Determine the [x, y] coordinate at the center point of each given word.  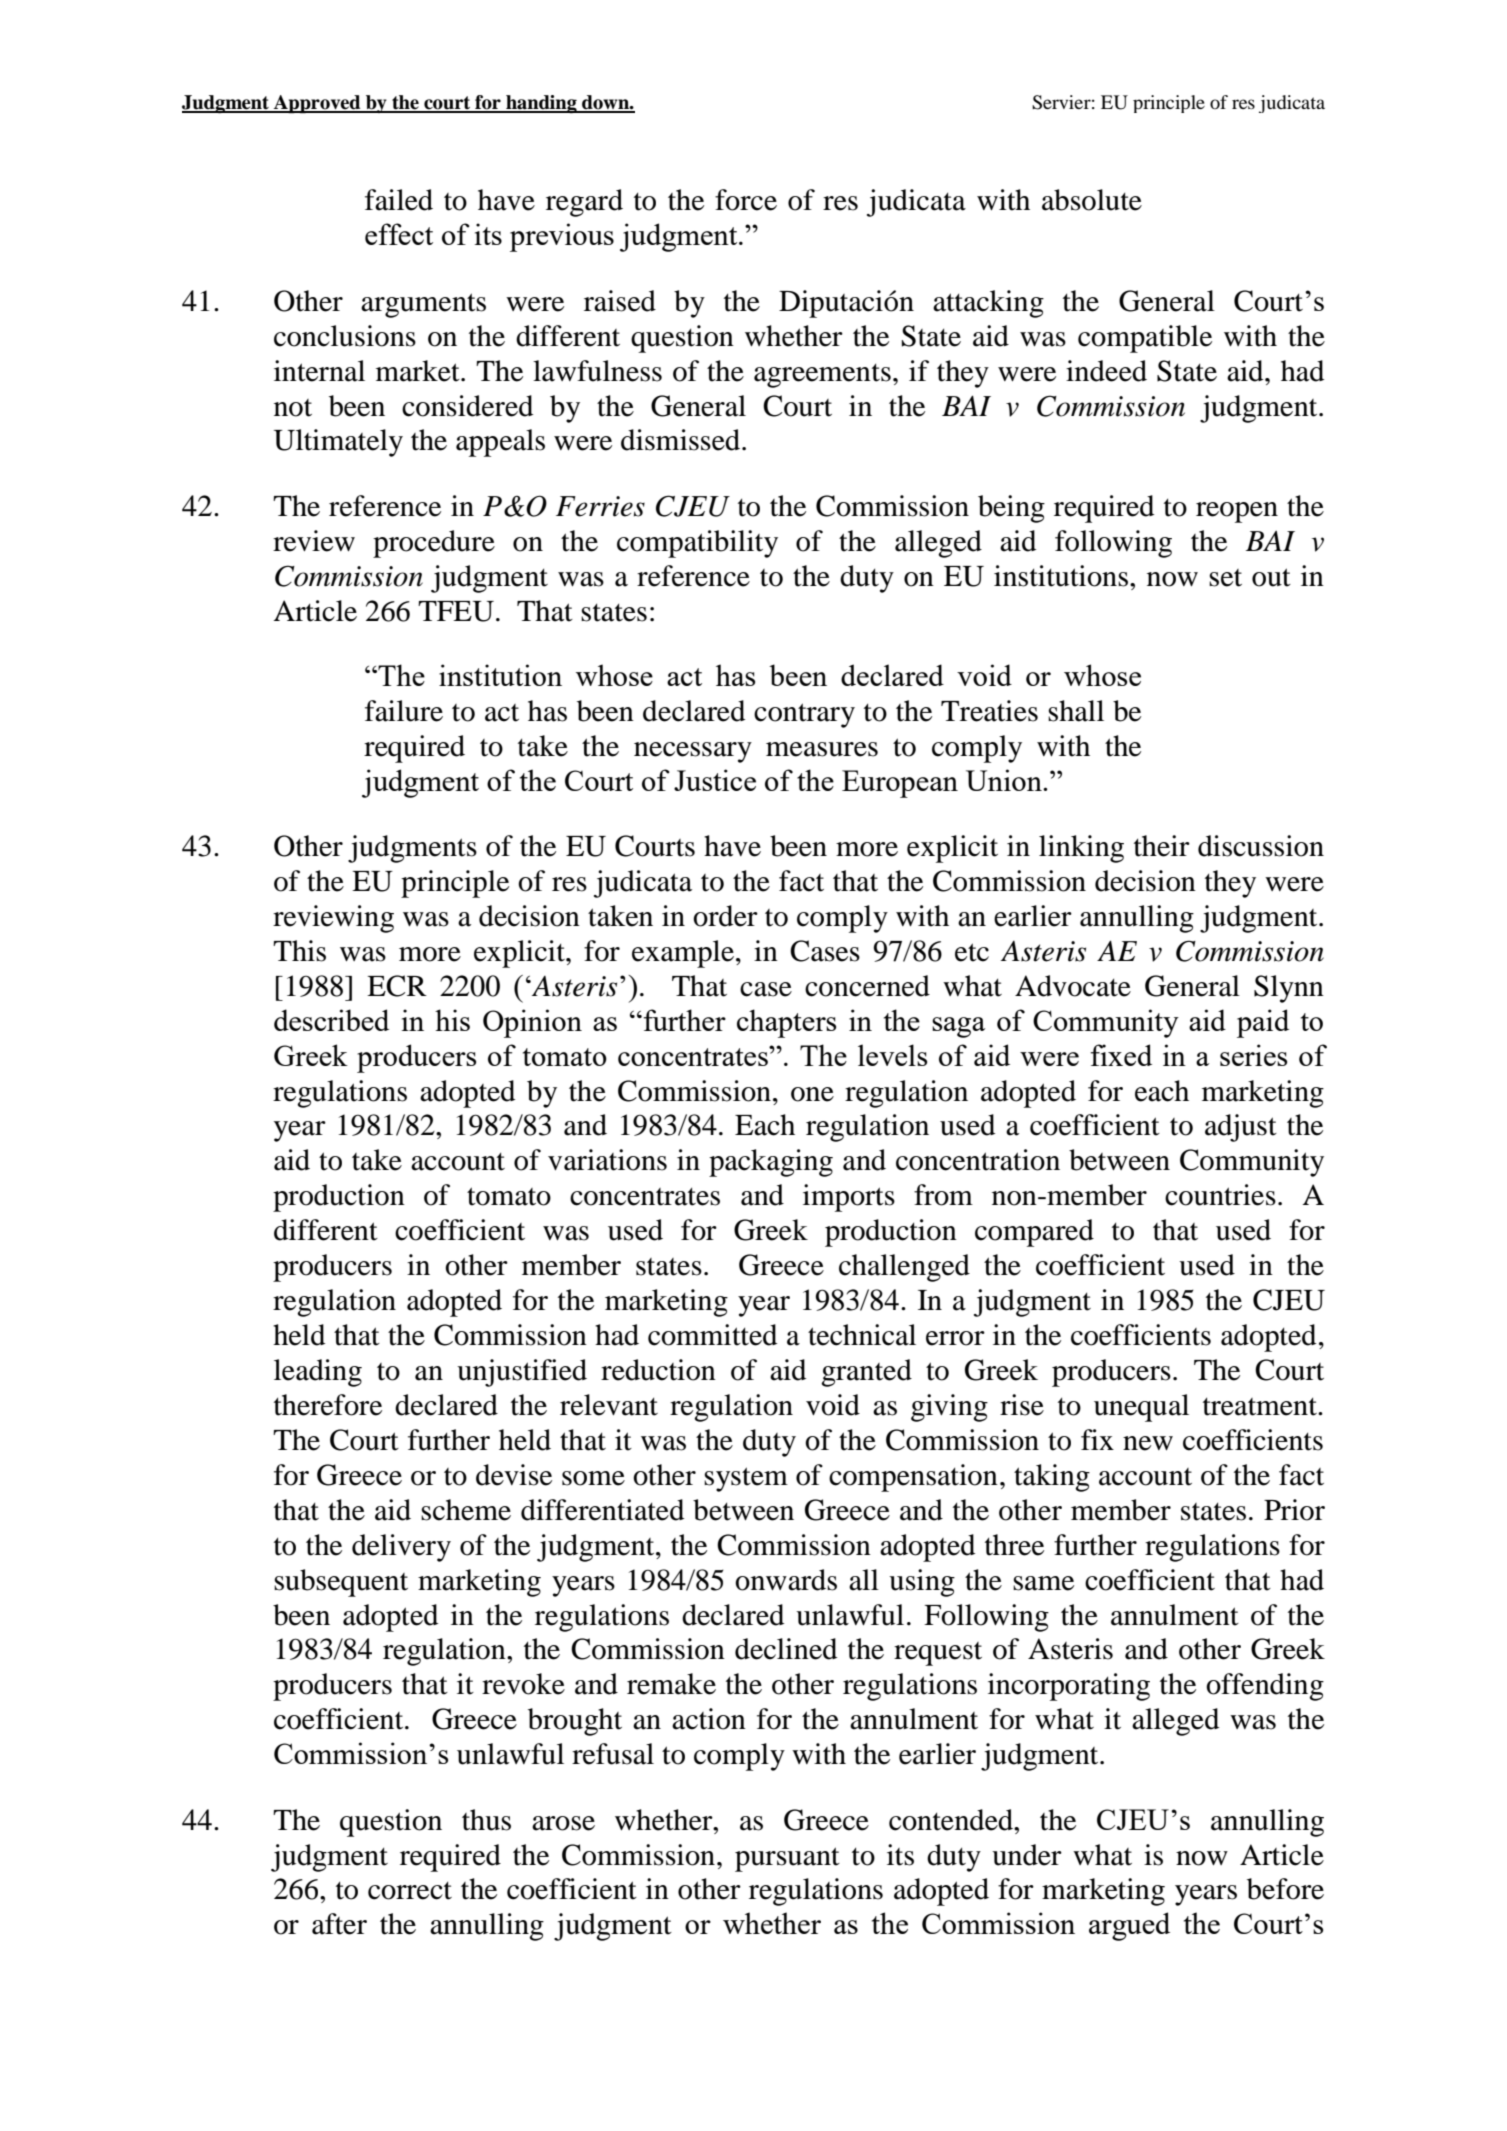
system [746, 1479]
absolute [1092, 200]
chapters [786, 1023]
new [1148, 1443]
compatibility [697, 544]
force [746, 200]
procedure [434, 544]
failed [399, 200]
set [1225, 578]
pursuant [787, 1859]
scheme [466, 1510]
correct [410, 1891]
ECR [397, 986]
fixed [1121, 1055]
